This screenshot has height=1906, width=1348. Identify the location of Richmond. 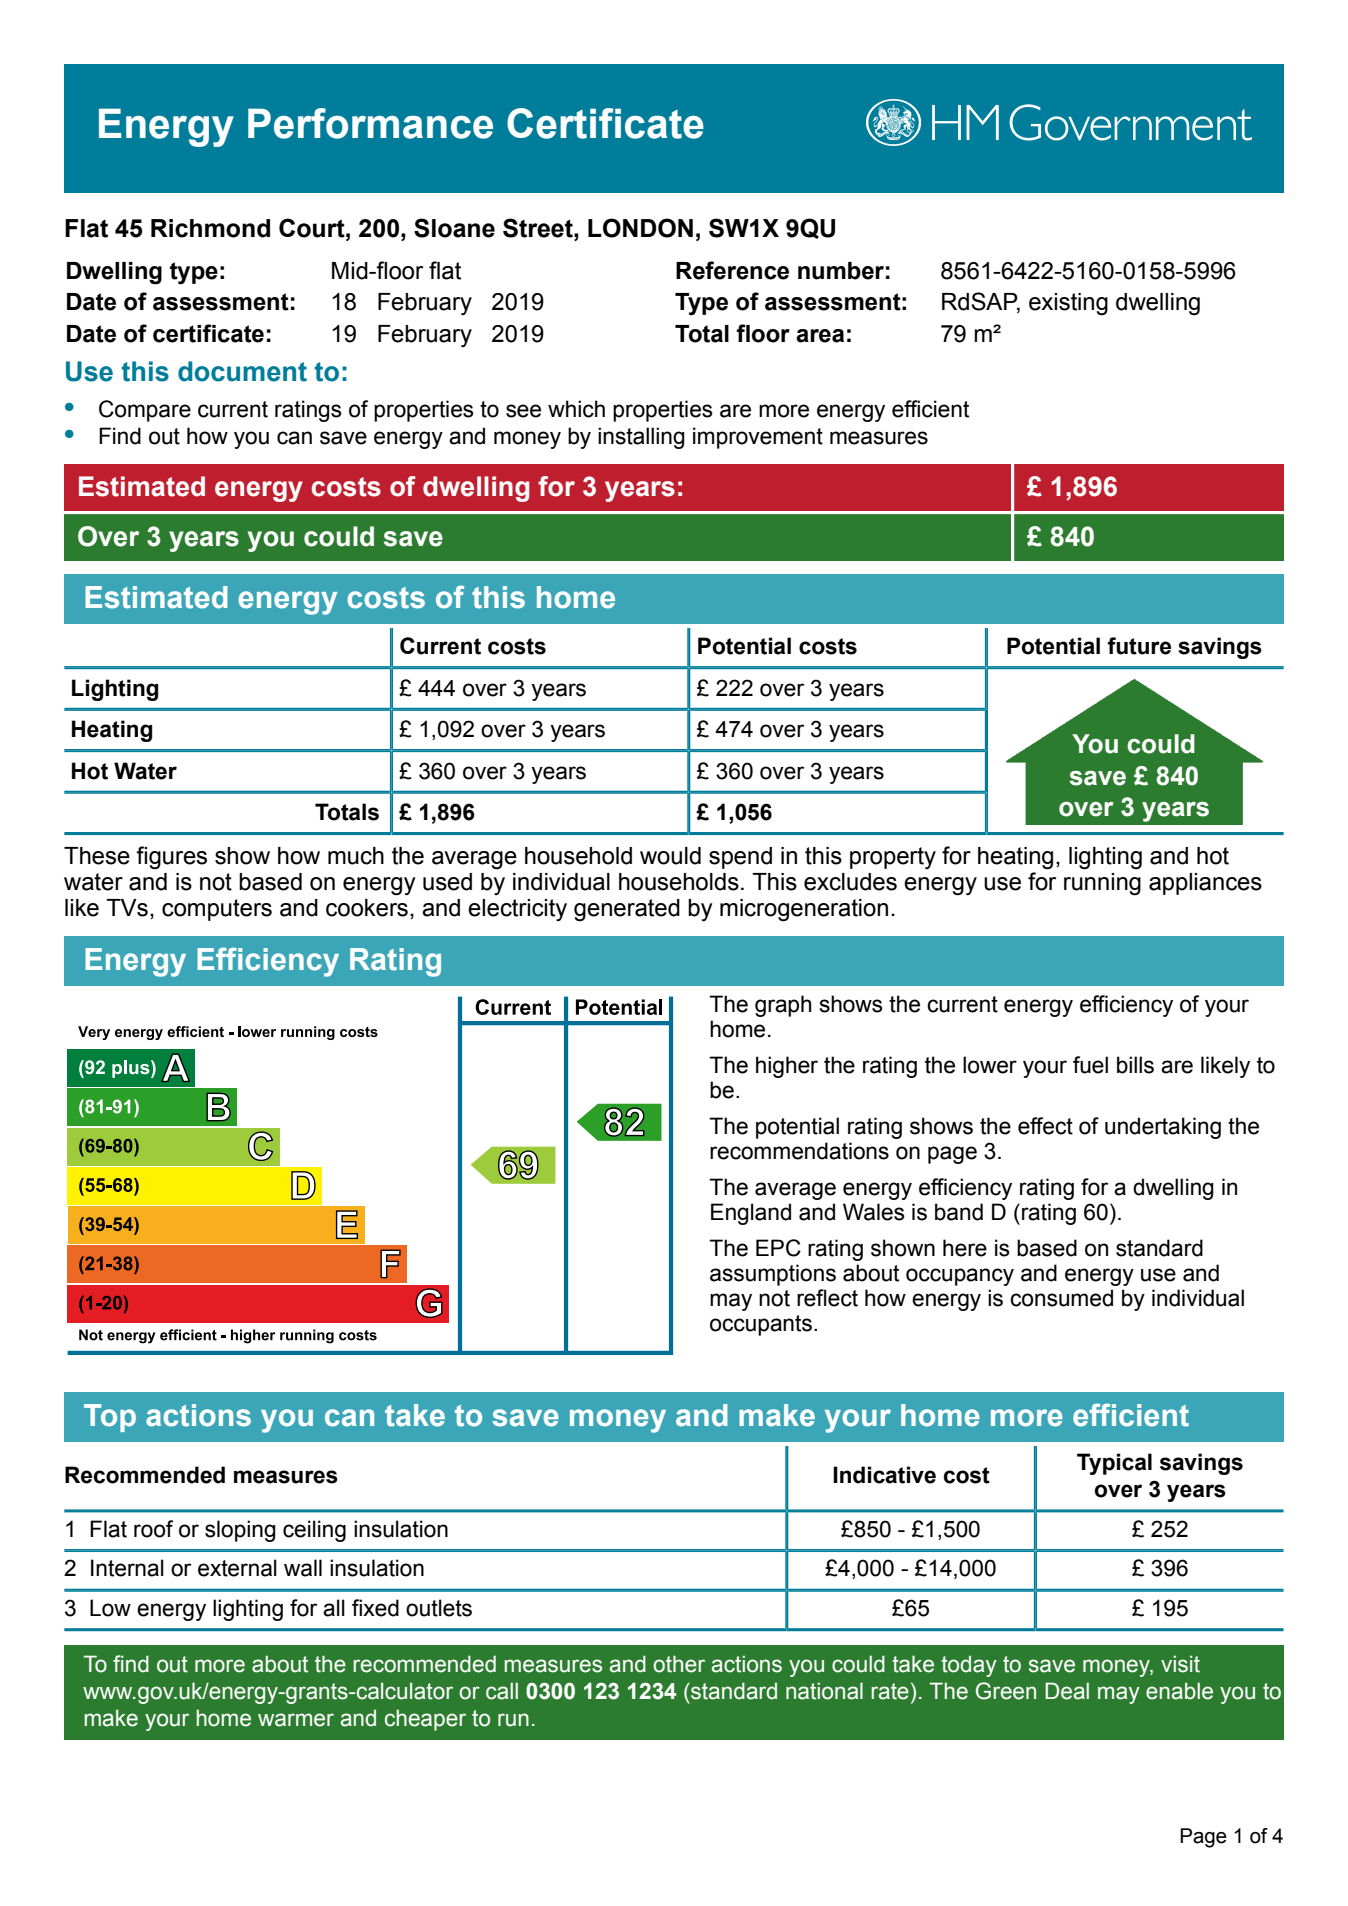
(210, 228).
